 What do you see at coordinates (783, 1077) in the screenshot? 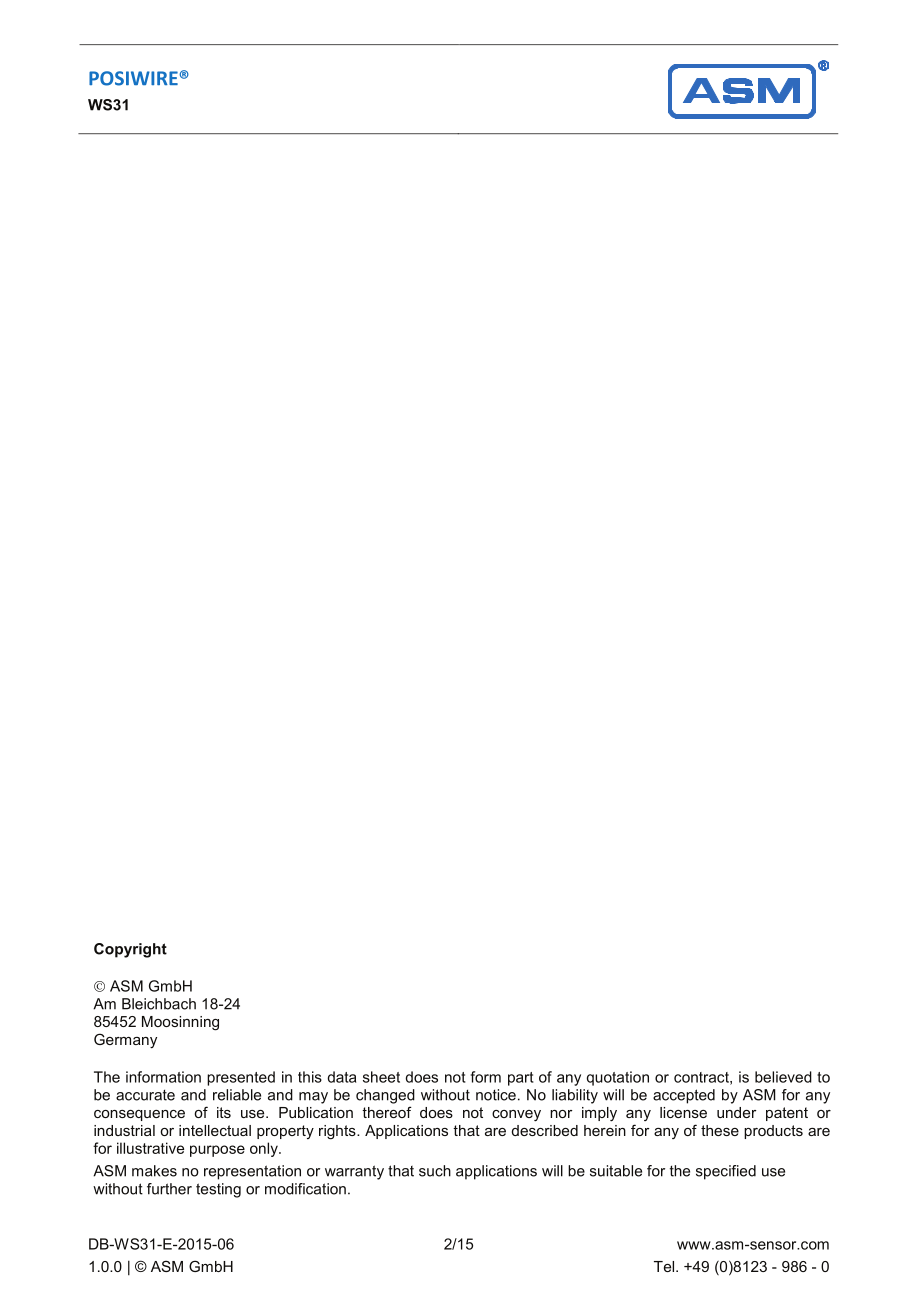
I see `believed` at bounding box center [783, 1077].
